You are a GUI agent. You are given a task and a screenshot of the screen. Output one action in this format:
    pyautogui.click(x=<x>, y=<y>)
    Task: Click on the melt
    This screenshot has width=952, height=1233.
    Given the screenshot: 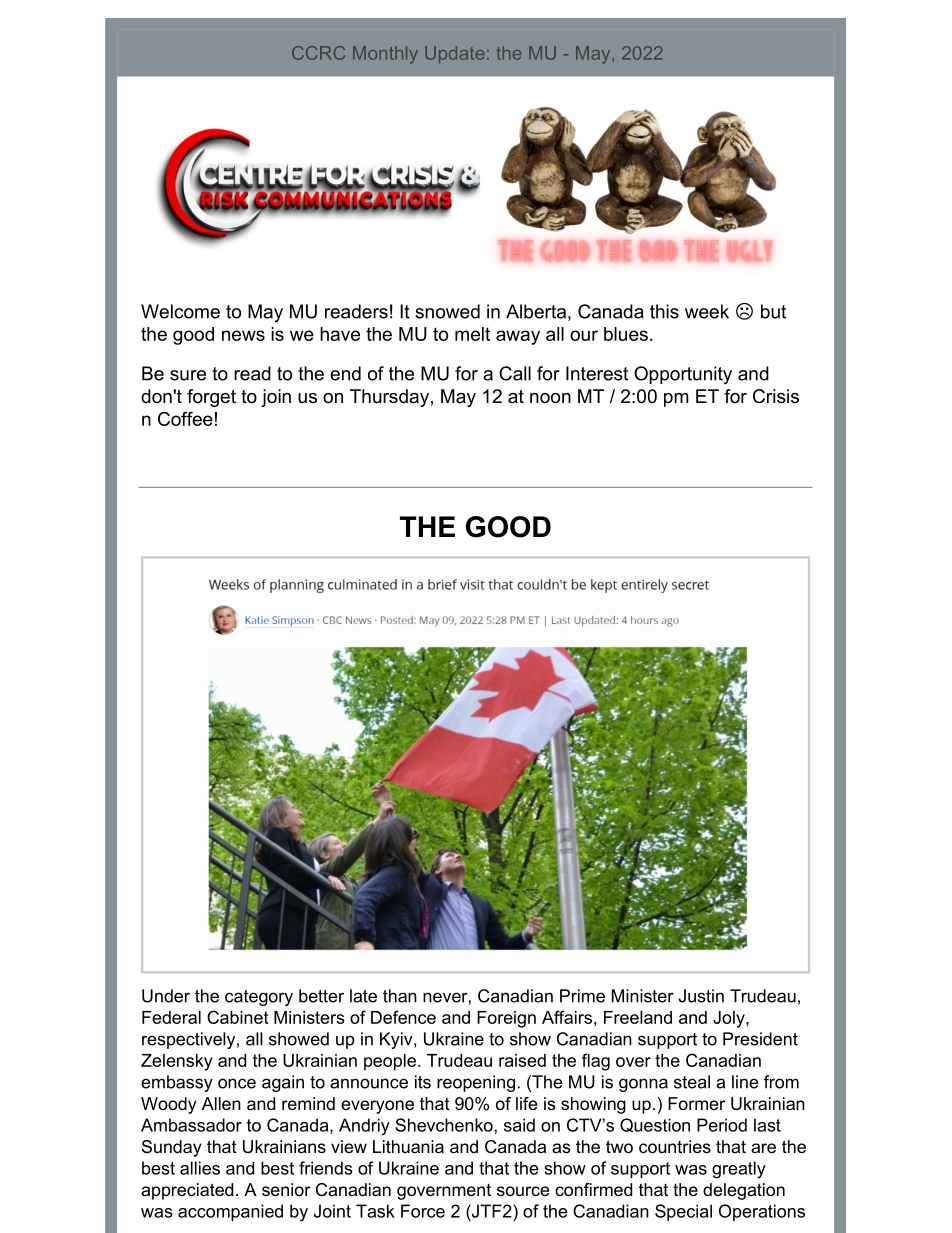 What is the action you would take?
    pyautogui.click(x=472, y=334)
